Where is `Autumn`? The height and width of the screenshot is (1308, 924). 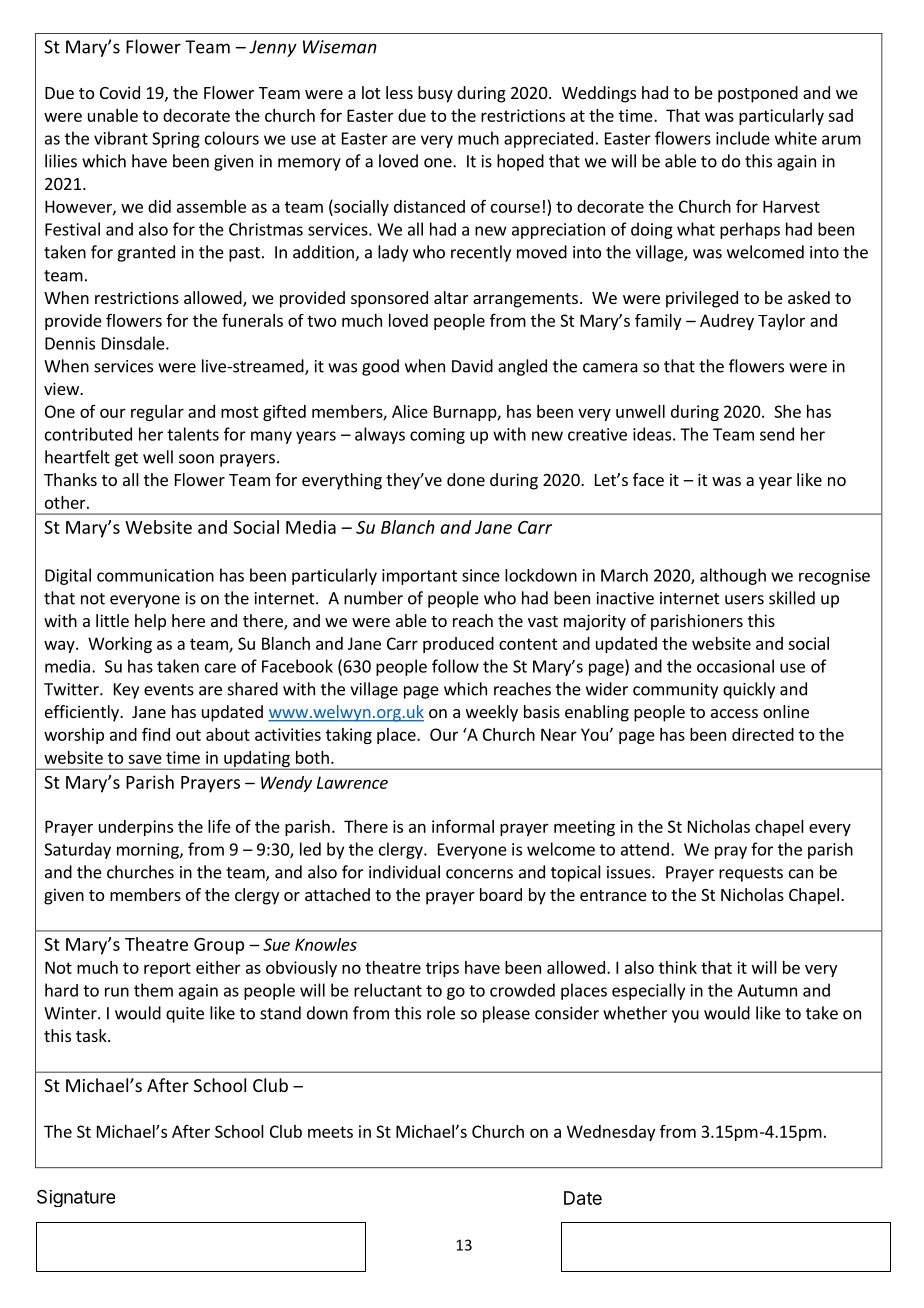 Autumn is located at coordinates (767, 990).
